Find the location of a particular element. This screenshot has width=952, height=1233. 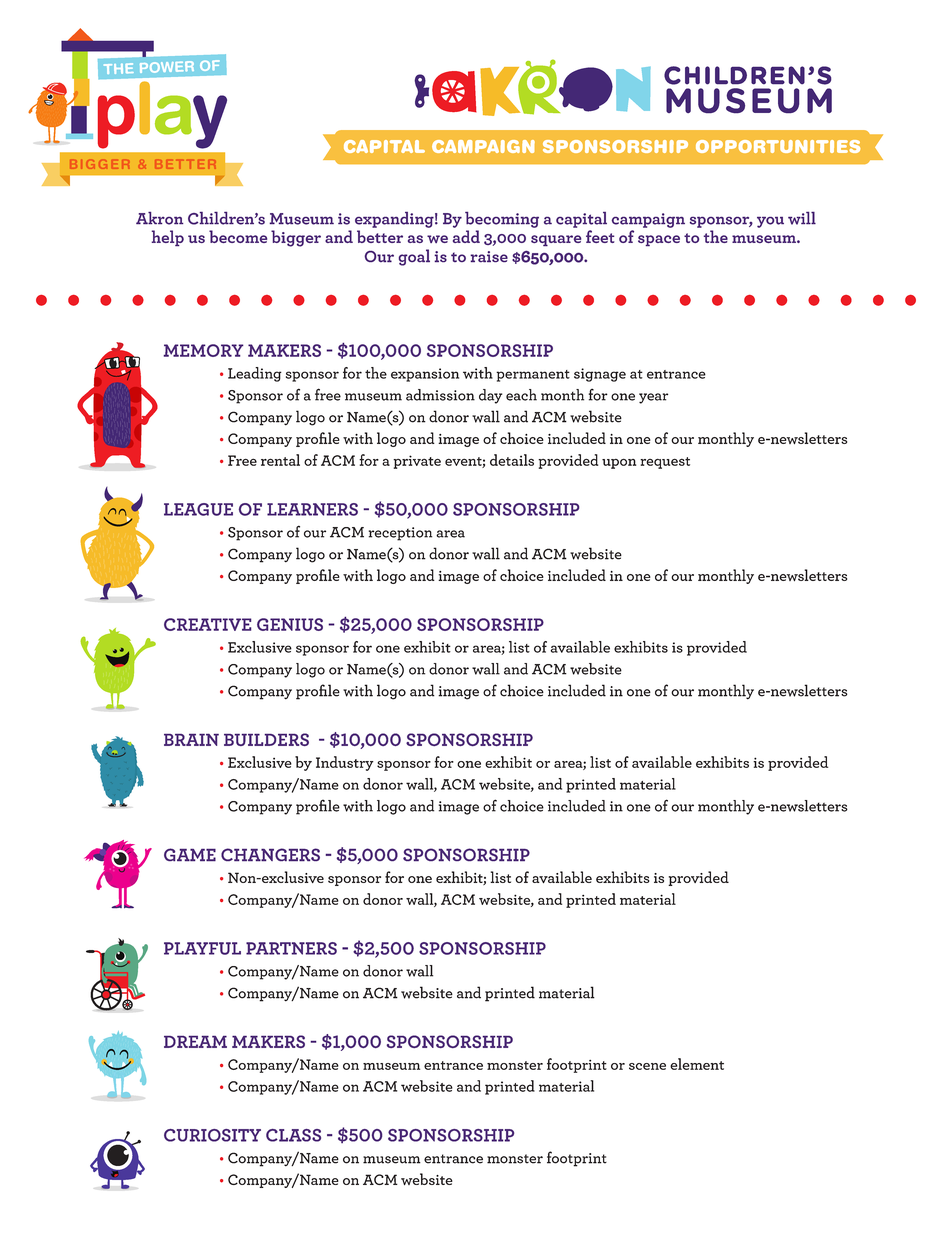

you is located at coordinates (770, 222).
